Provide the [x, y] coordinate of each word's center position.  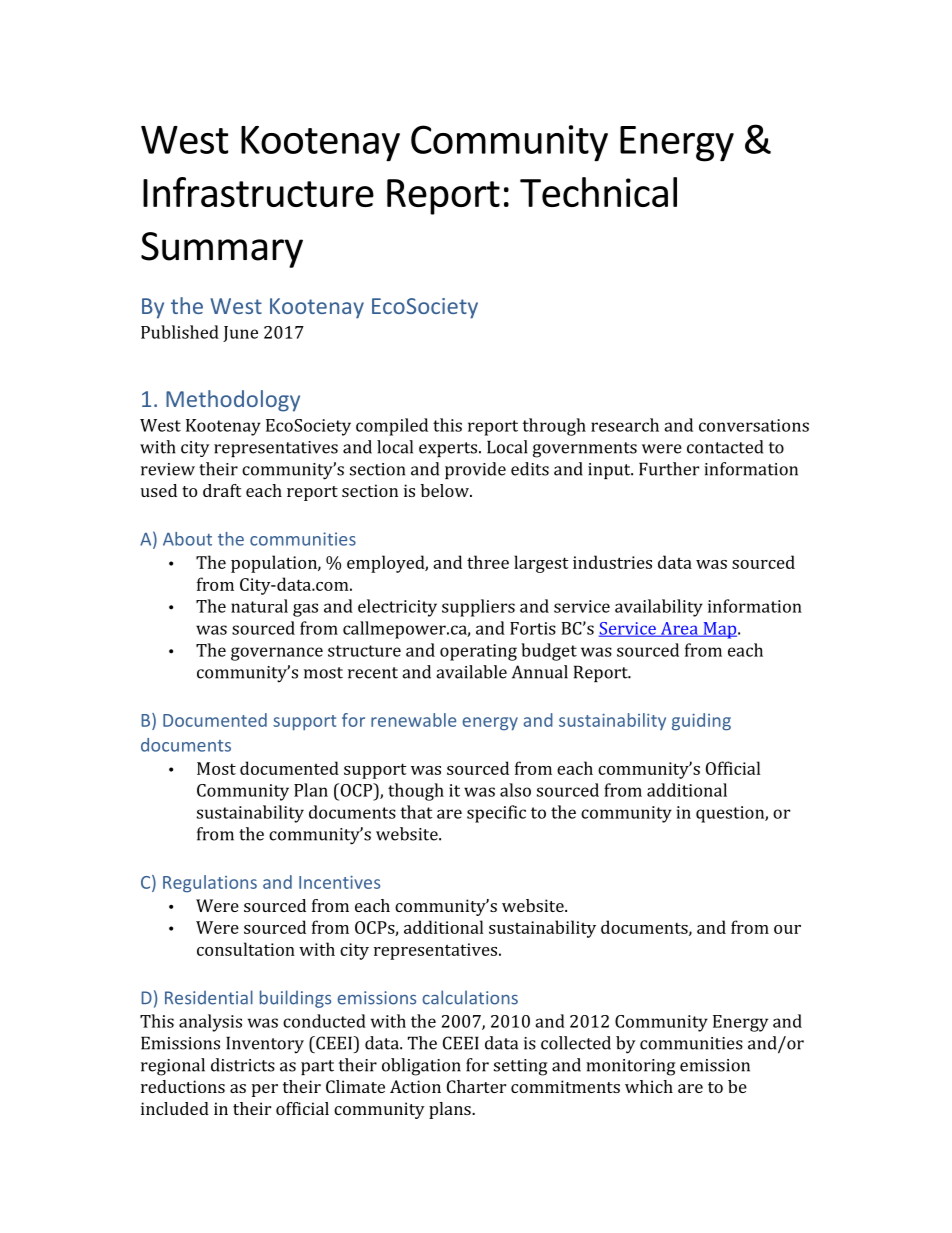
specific [496, 814]
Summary [222, 250]
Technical [598, 192]
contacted [725, 447]
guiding [701, 722]
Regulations [210, 884]
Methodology [233, 401]
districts [243, 1065]
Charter [476, 1086]
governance [277, 654]
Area [679, 629]
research [625, 425]
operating [478, 652]
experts [449, 449]
